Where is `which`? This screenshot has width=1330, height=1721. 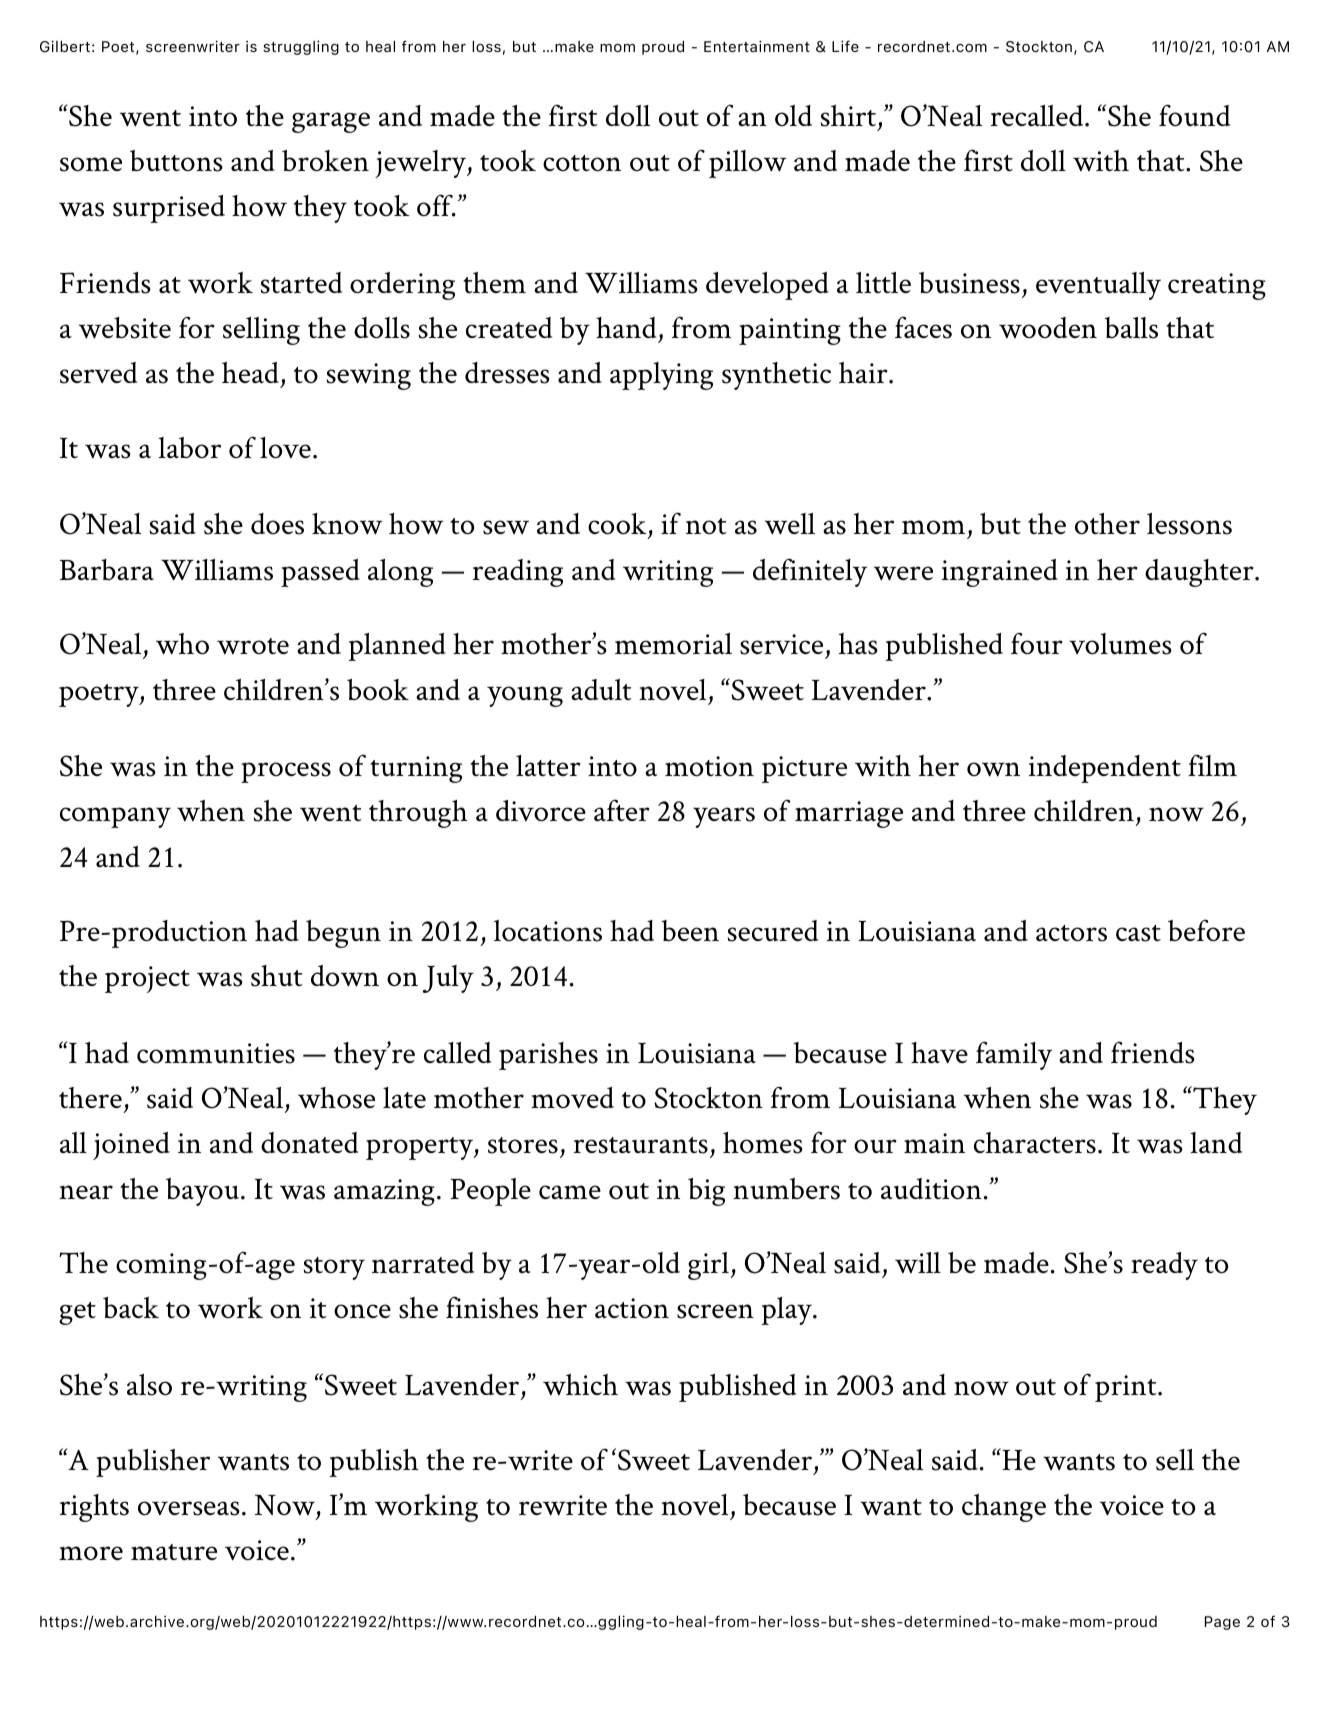 which is located at coordinates (580, 1384).
